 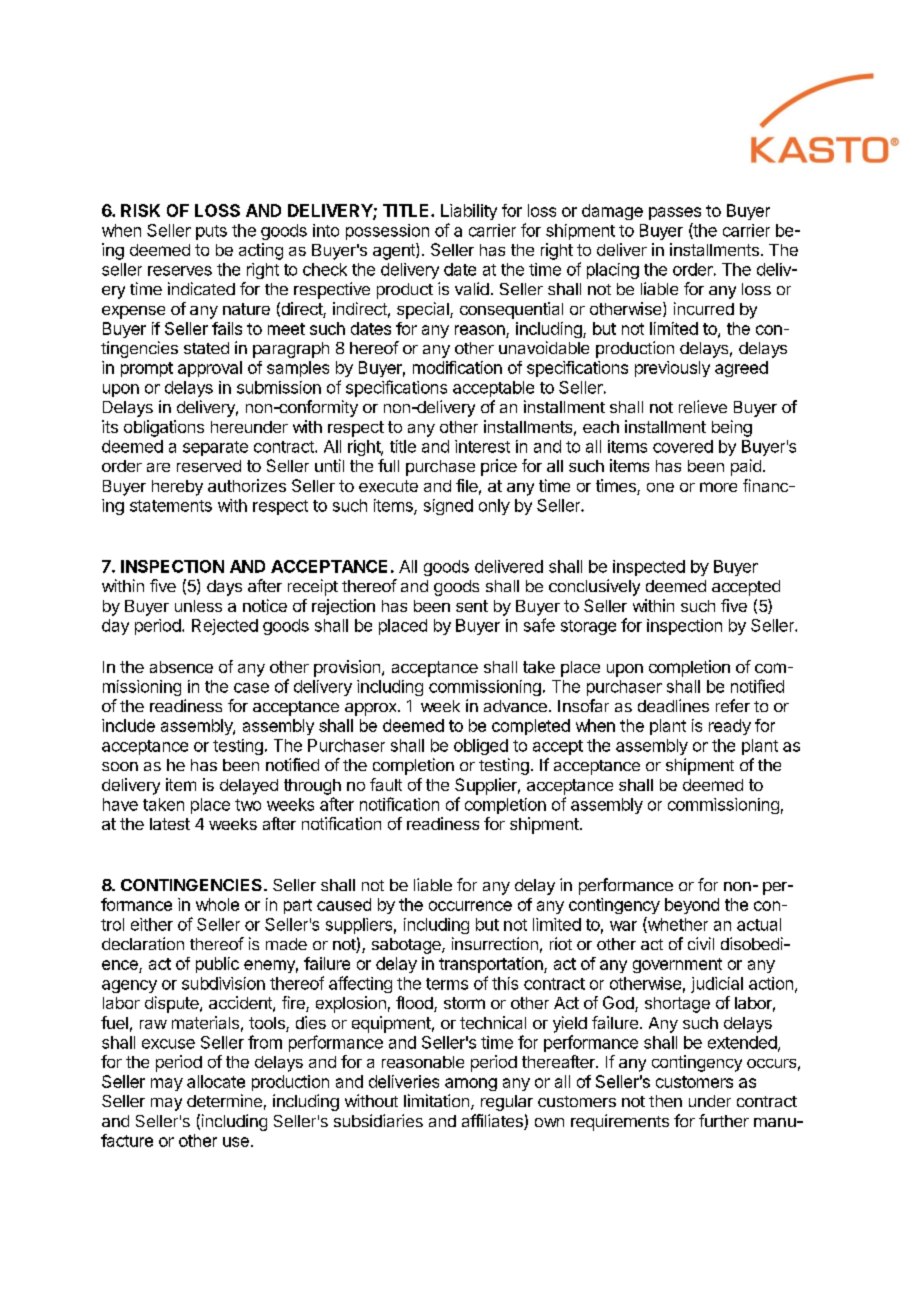 What do you see at coordinates (469, 212) in the page?
I see `Liability` at bounding box center [469, 212].
